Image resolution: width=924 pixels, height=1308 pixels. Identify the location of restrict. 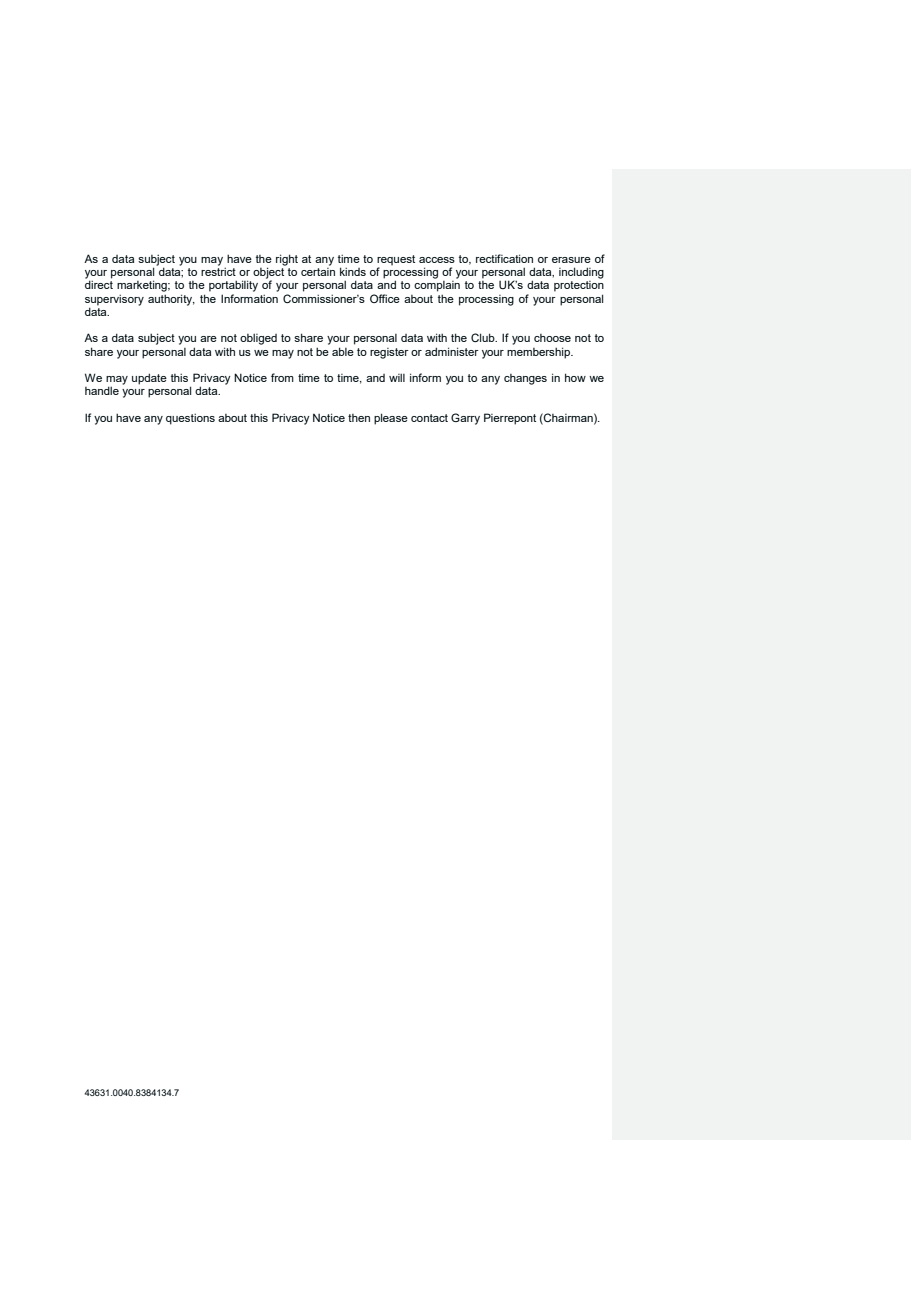
(218, 271).
